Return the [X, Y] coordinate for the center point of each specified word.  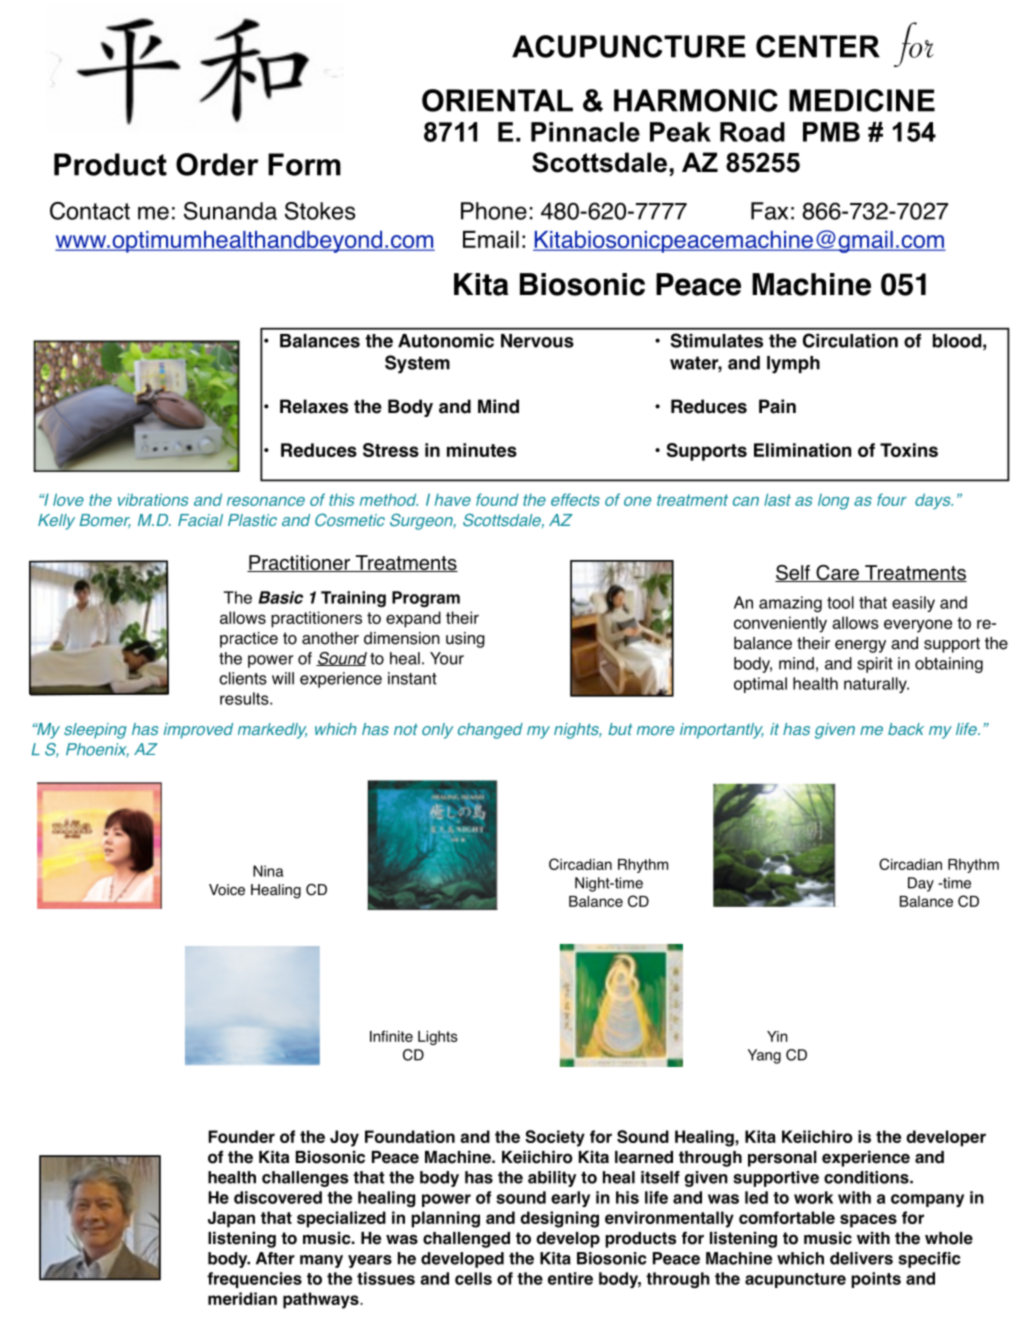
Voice [227, 890]
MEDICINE [862, 100]
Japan [231, 1219]
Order [217, 164]
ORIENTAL [497, 100]
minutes [482, 450]
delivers [861, 1258]
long [833, 502]
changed [490, 731]
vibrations [153, 499]
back [906, 729]
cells [473, 1278]
